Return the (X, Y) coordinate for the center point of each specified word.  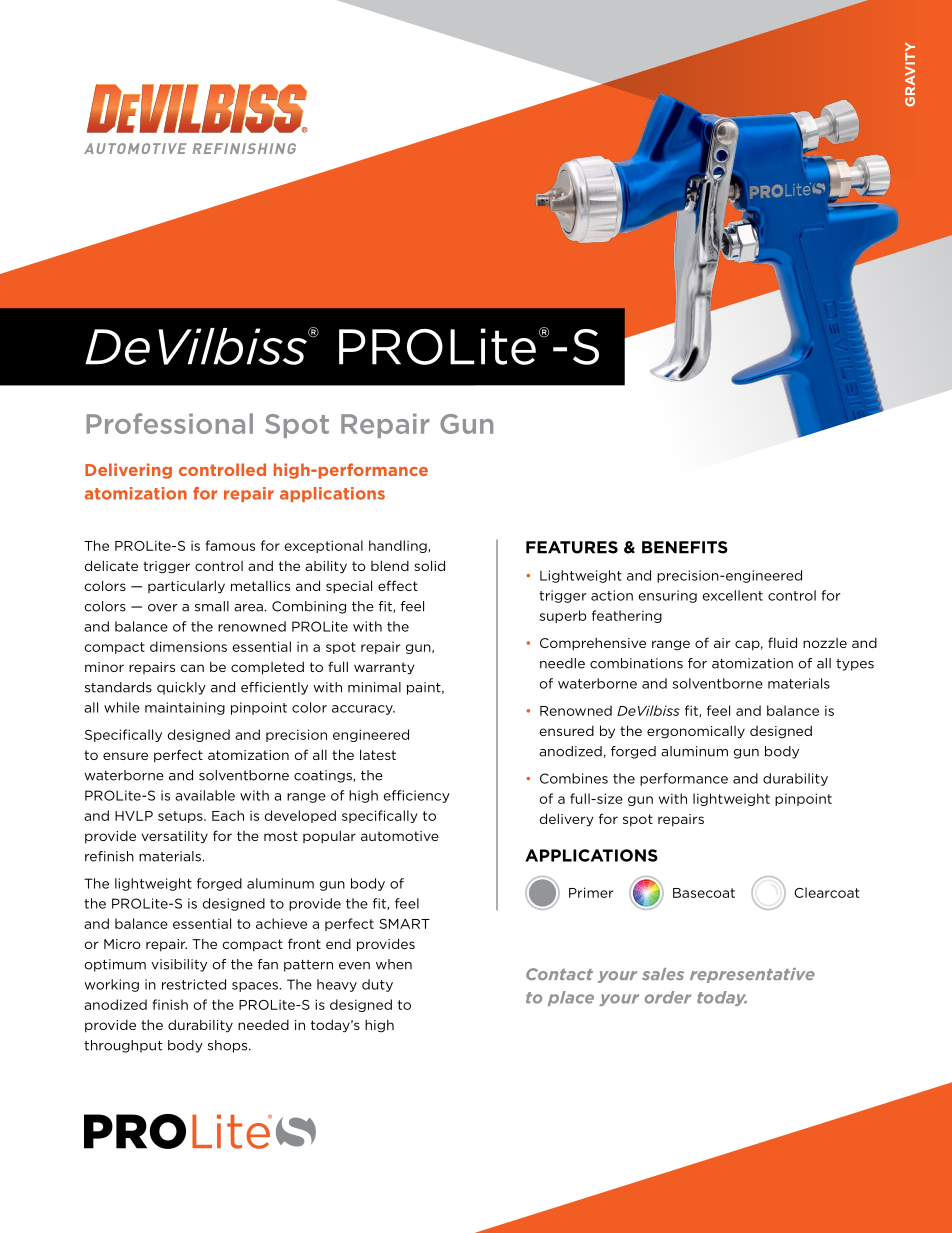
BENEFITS (685, 547)
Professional (169, 423)
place (571, 998)
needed (263, 1024)
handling (398, 546)
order (668, 997)
